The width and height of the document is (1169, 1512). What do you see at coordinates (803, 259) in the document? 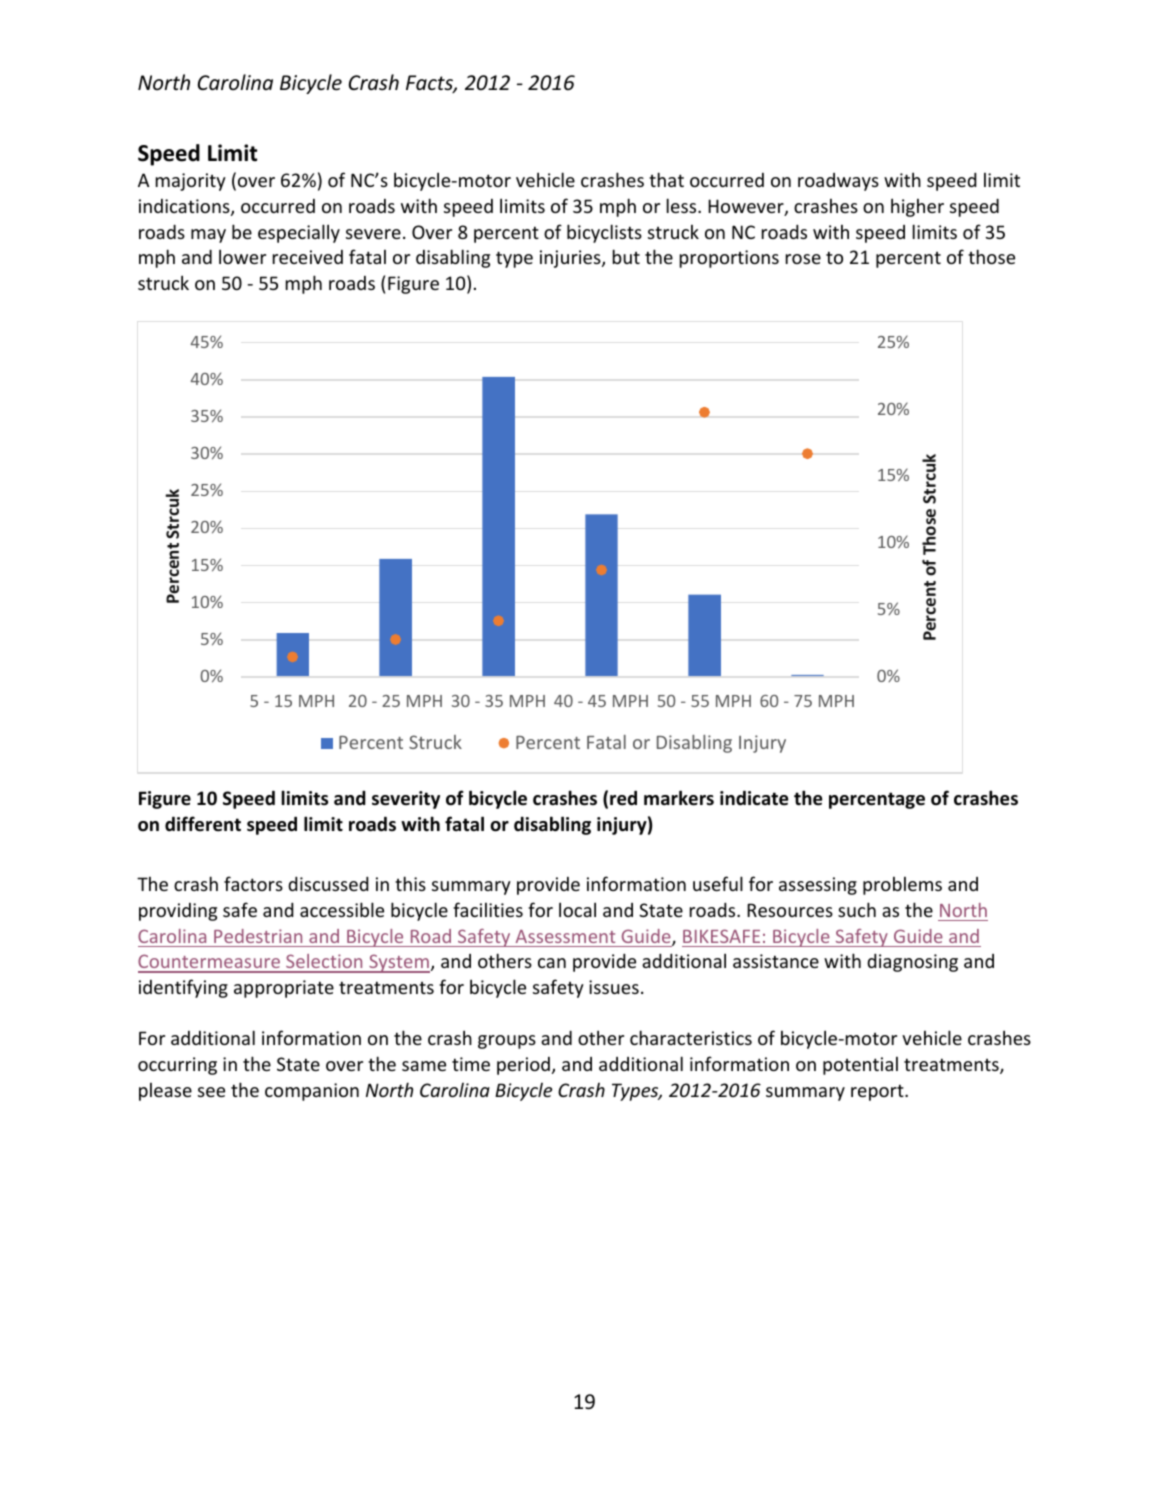
I see `rose` at bounding box center [803, 259].
